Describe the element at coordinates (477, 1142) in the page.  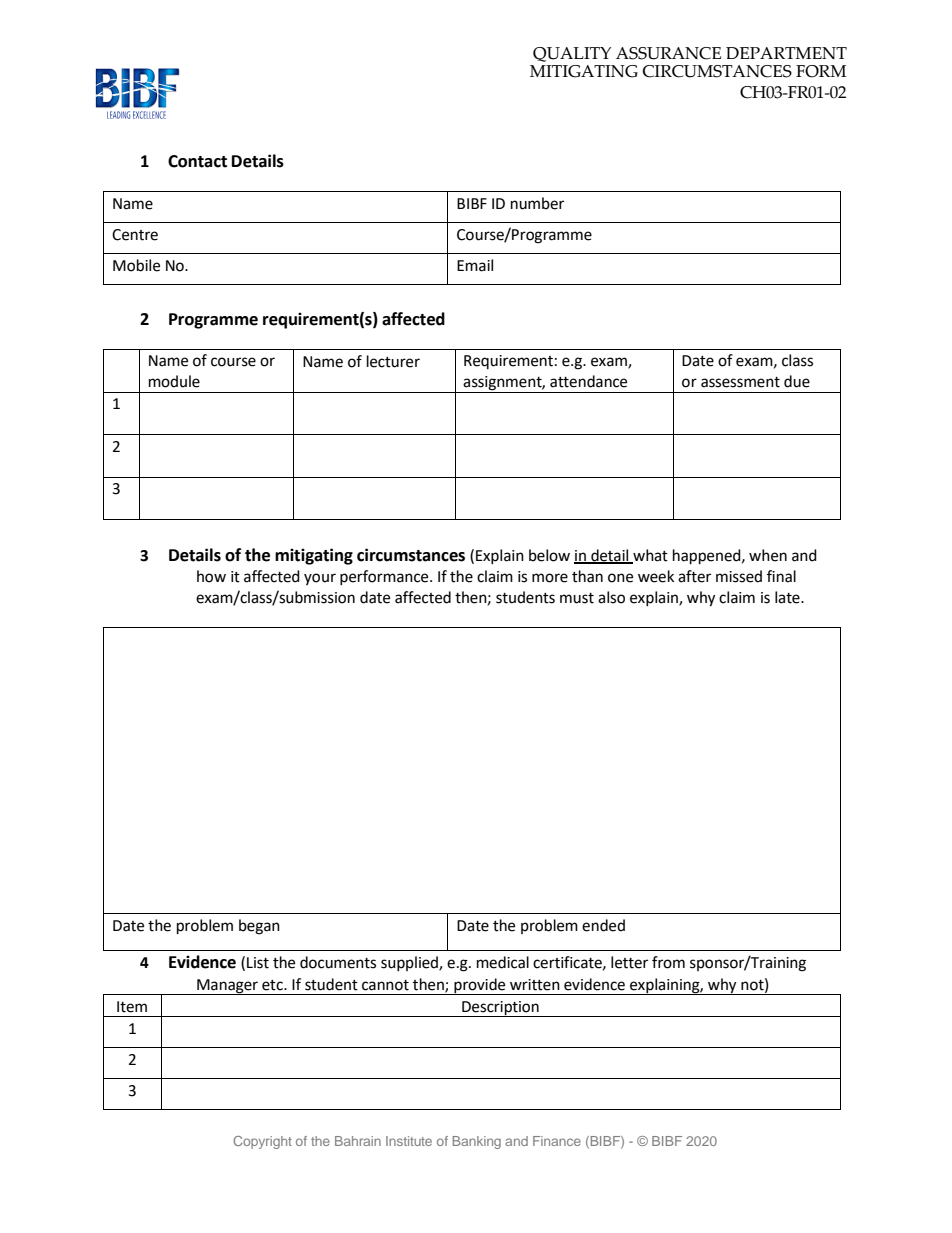
I see `Banking` at that location.
